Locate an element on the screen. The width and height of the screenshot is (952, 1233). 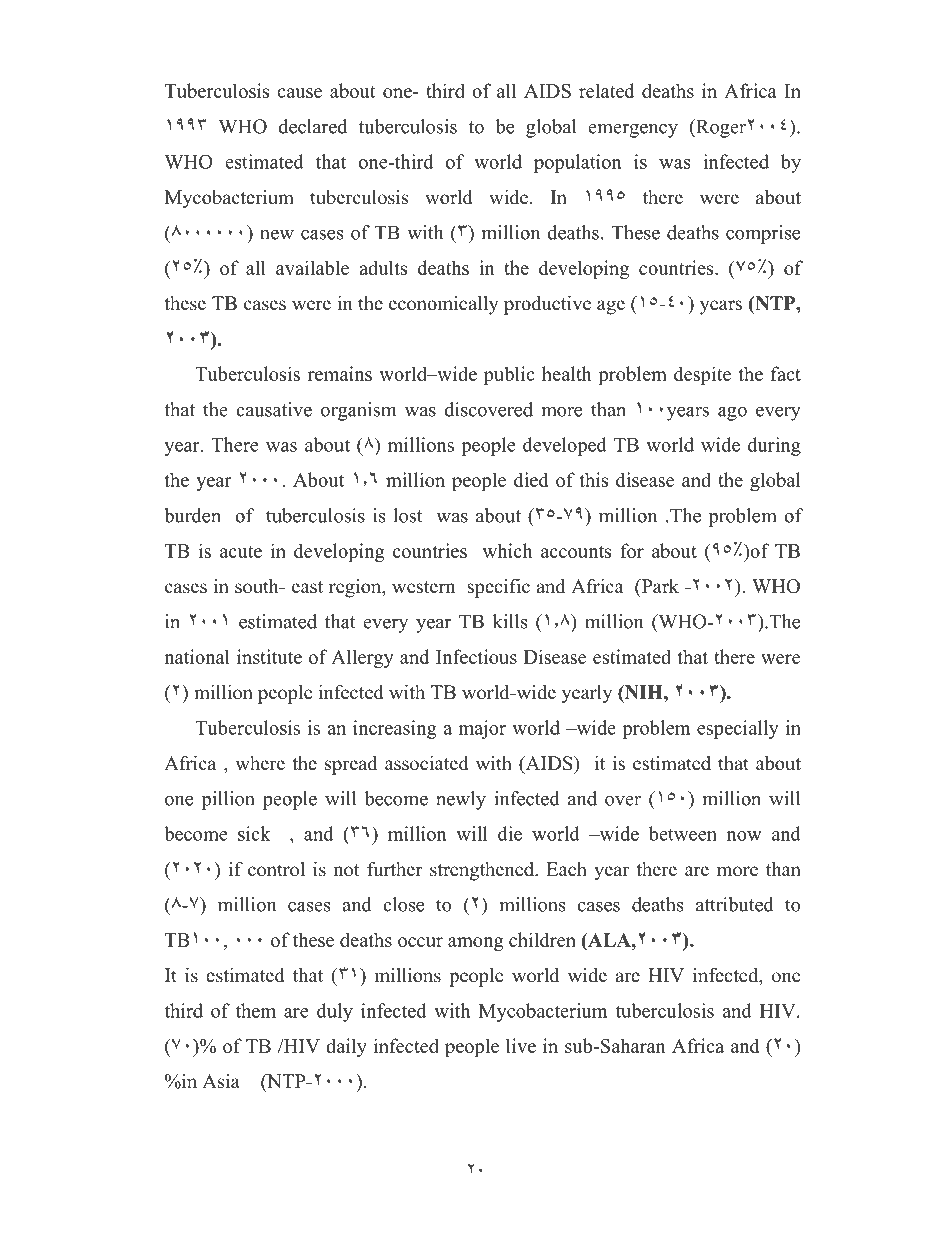
population is located at coordinates (578, 163).
